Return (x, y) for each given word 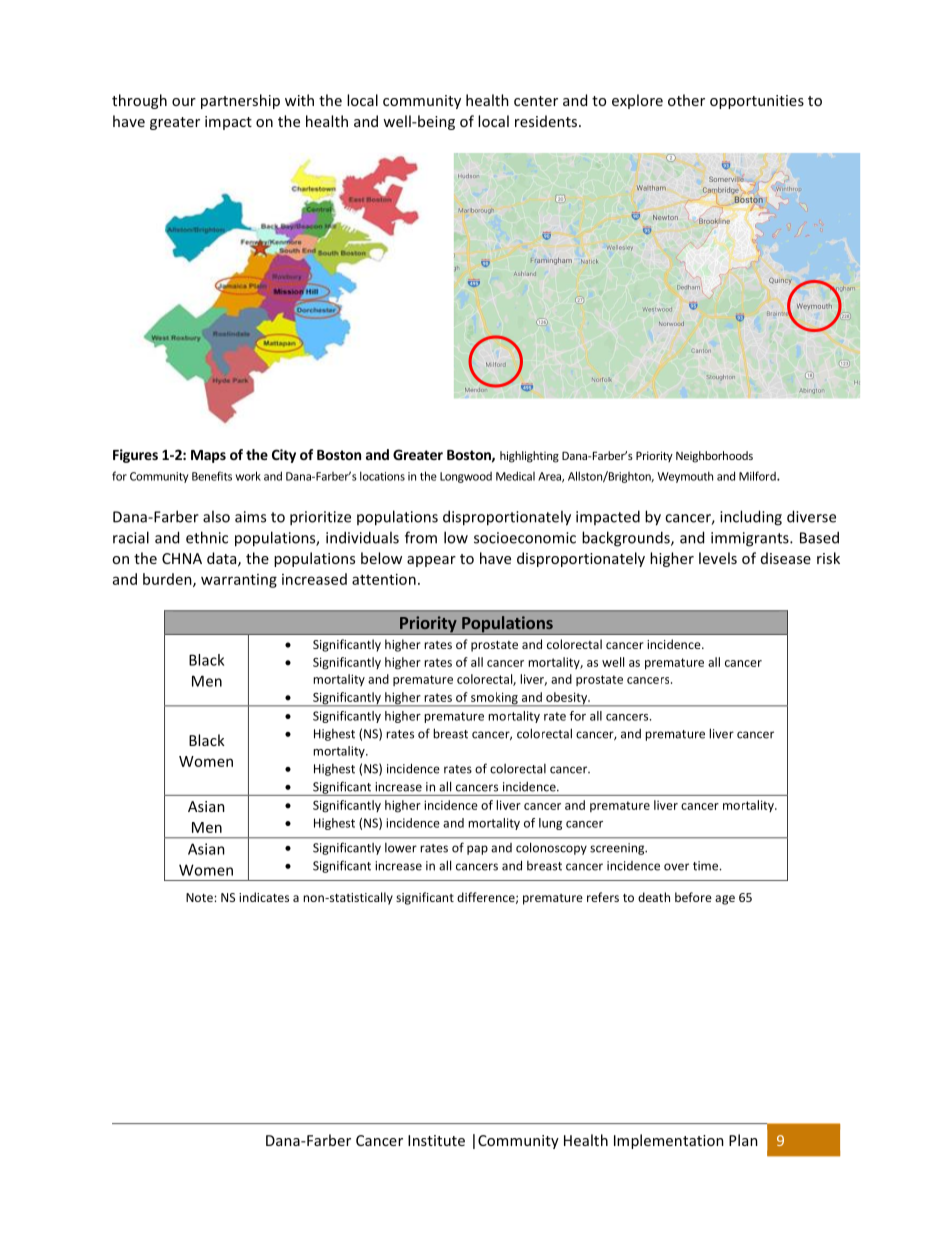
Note (200, 897)
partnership (240, 101)
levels (718, 558)
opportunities (757, 102)
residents (547, 121)
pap (477, 850)
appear (431, 561)
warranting (239, 581)
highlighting (529, 457)
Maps (208, 456)
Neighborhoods (714, 457)
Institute (436, 1140)
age (725, 900)
